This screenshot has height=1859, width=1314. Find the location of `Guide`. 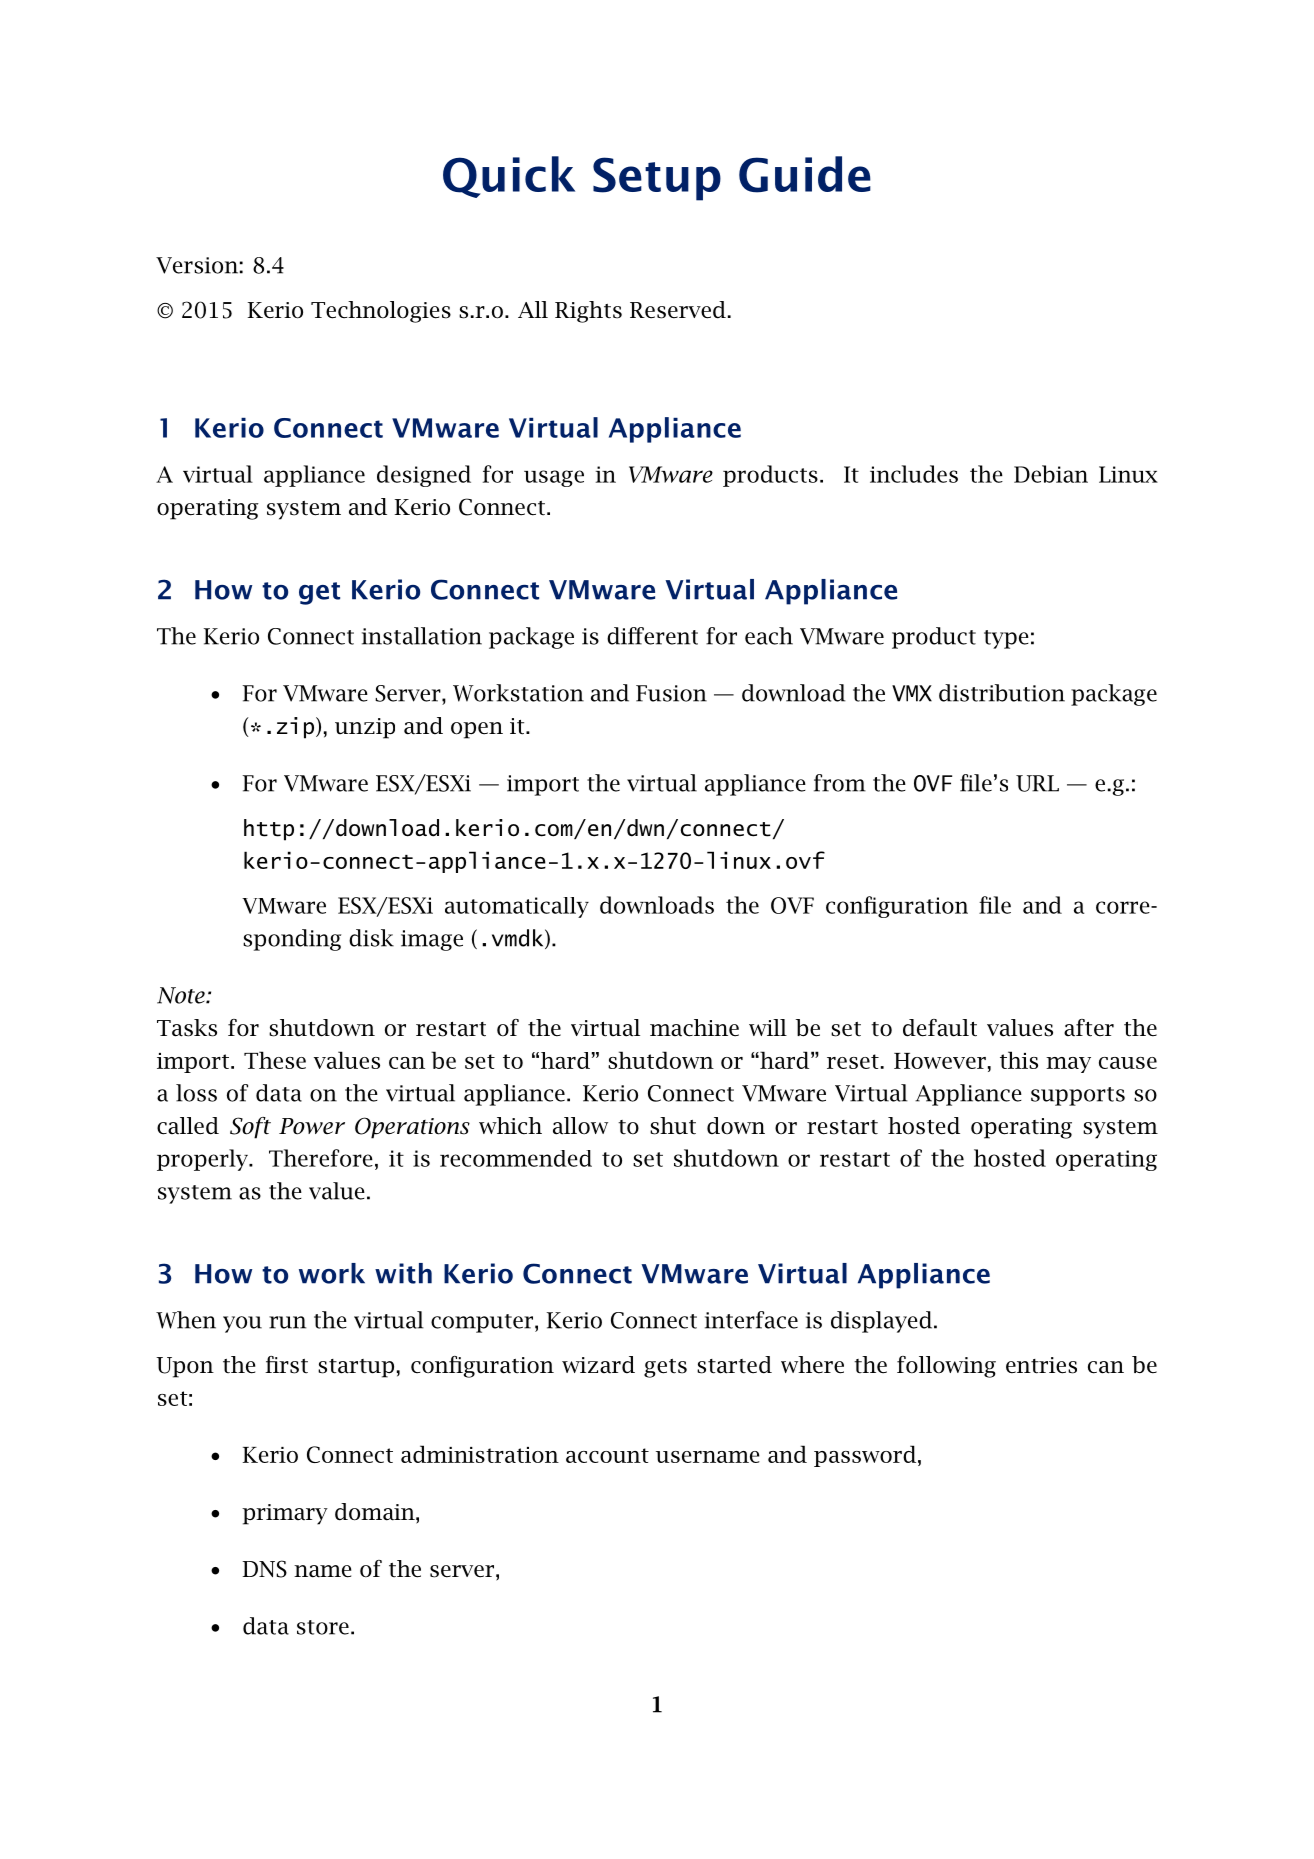

Guide is located at coordinates (805, 174).
